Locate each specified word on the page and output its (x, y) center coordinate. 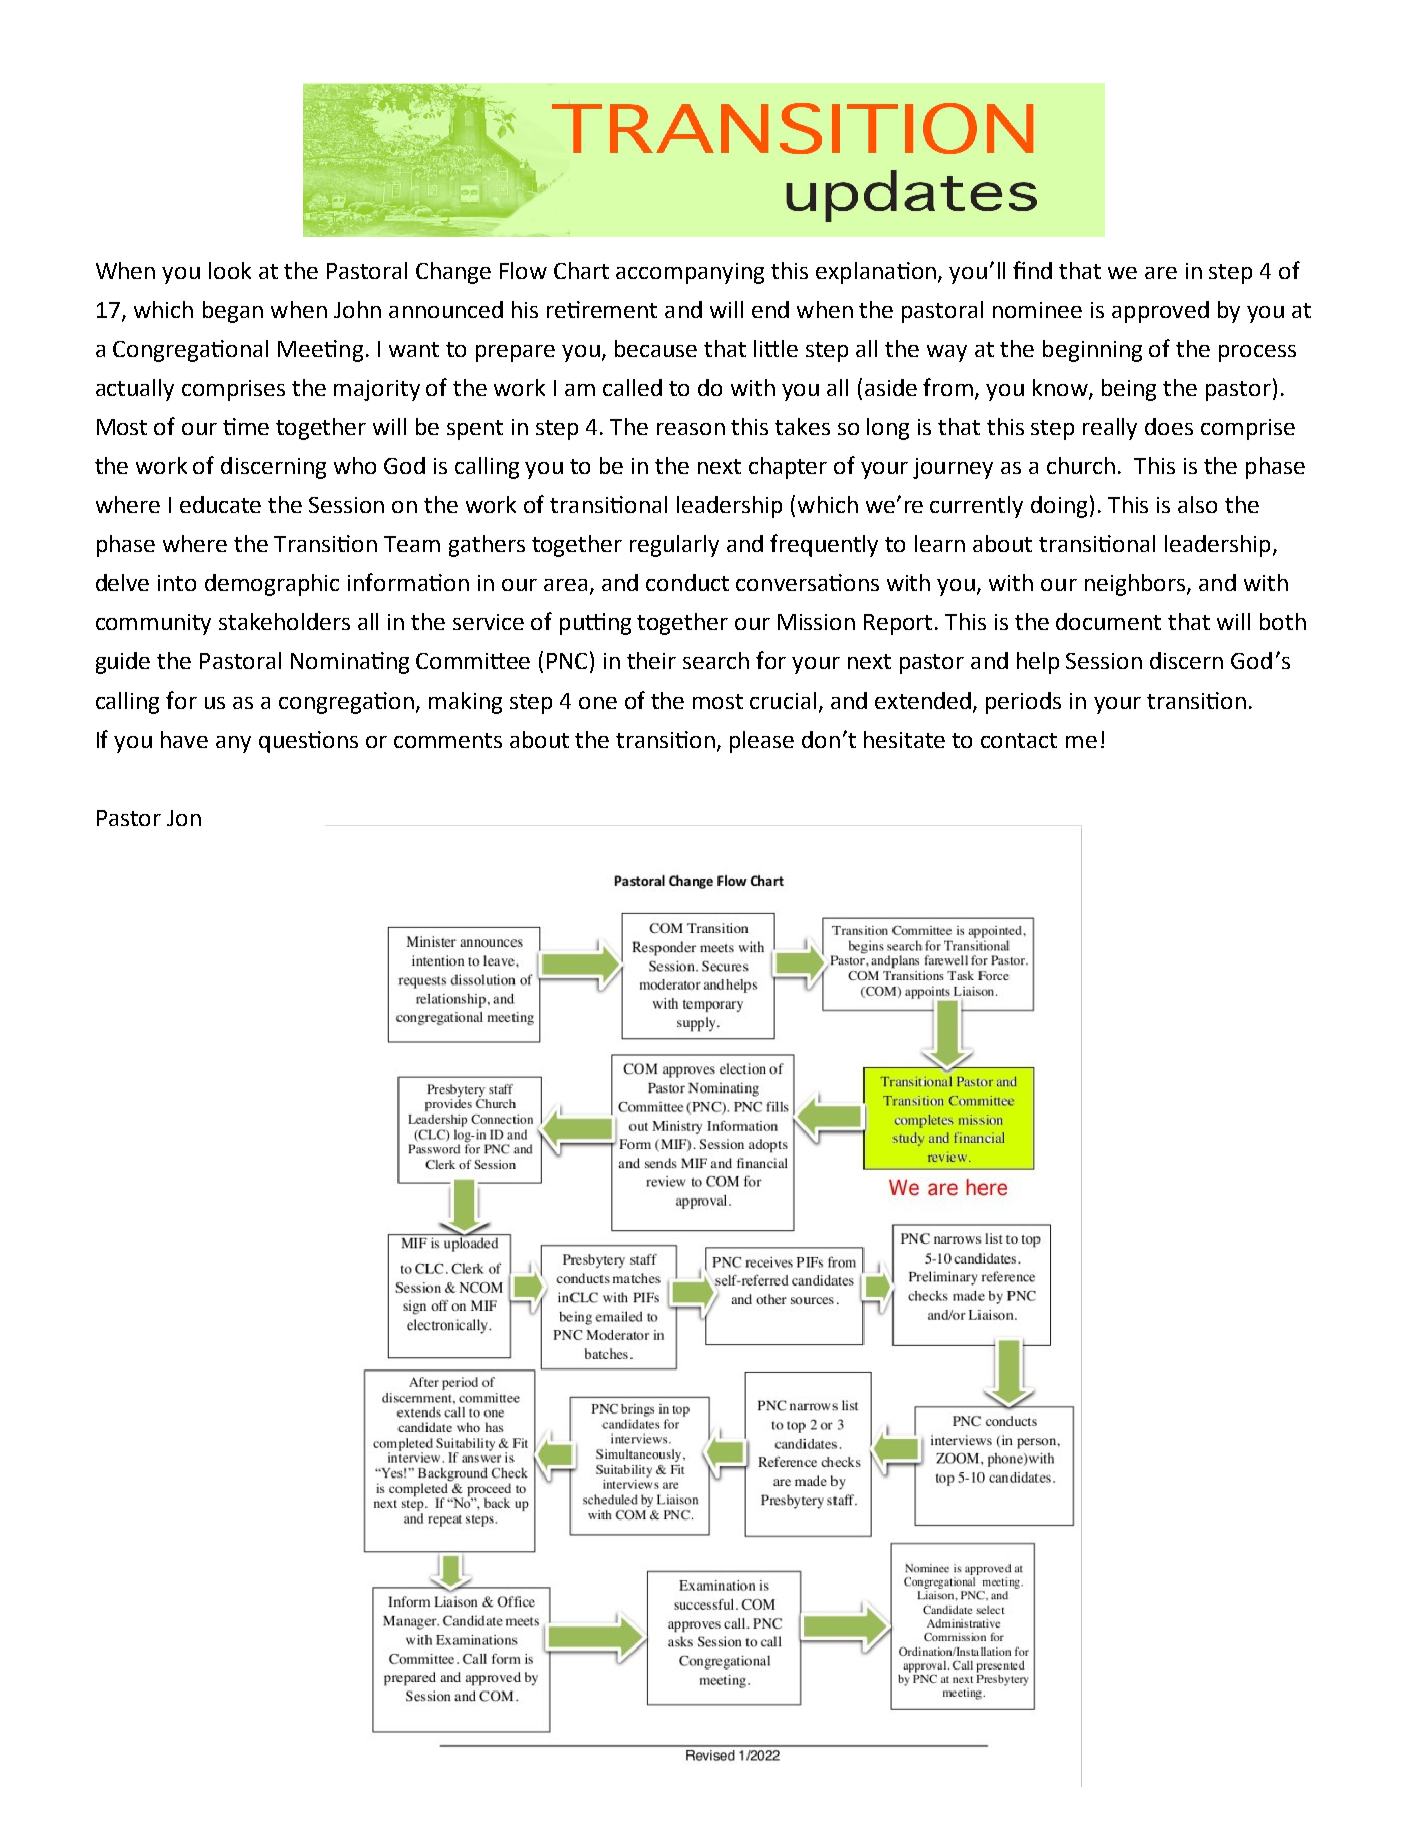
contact (1019, 740)
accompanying (690, 273)
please (762, 742)
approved (1160, 312)
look (230, 270)
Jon (184, 818)
